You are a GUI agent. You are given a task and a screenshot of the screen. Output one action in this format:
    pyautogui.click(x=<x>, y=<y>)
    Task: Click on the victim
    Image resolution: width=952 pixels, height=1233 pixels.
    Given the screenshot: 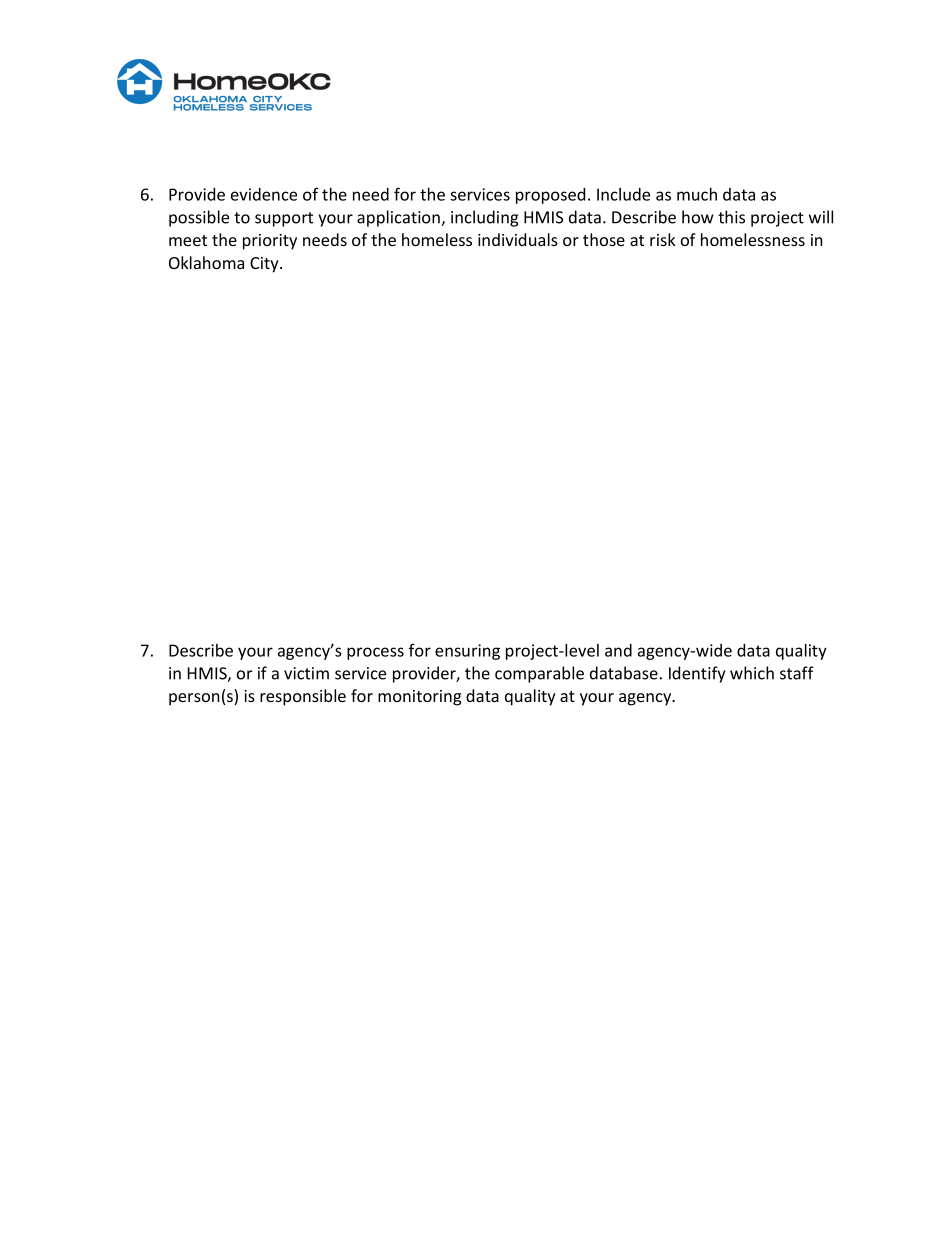 What is the action you would take?
    pyautogui.click(x=306, y=673)
